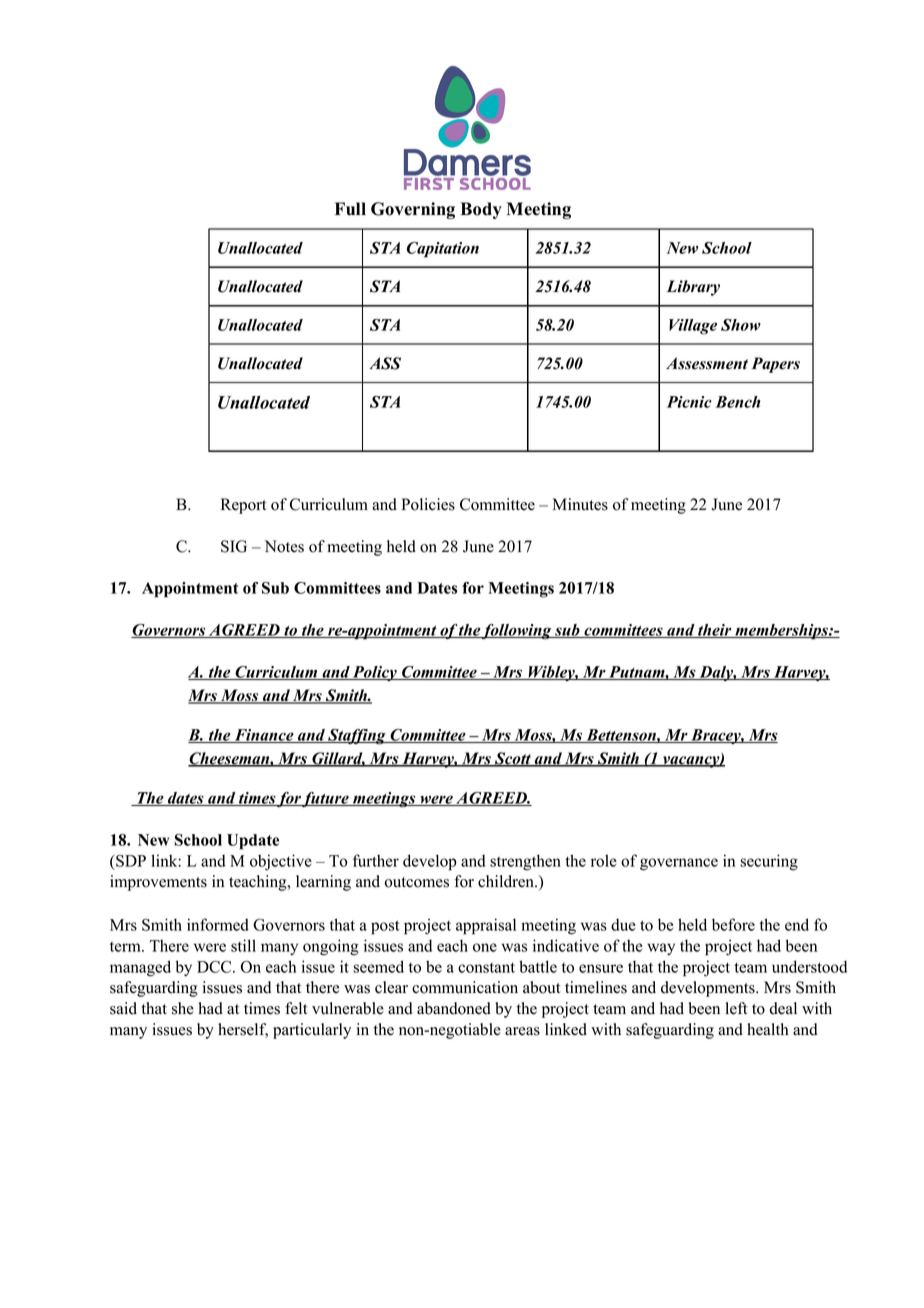  What do you see at coordinates (350, 209) in the document?
I see `Full` at bounding box center [350, 209].
